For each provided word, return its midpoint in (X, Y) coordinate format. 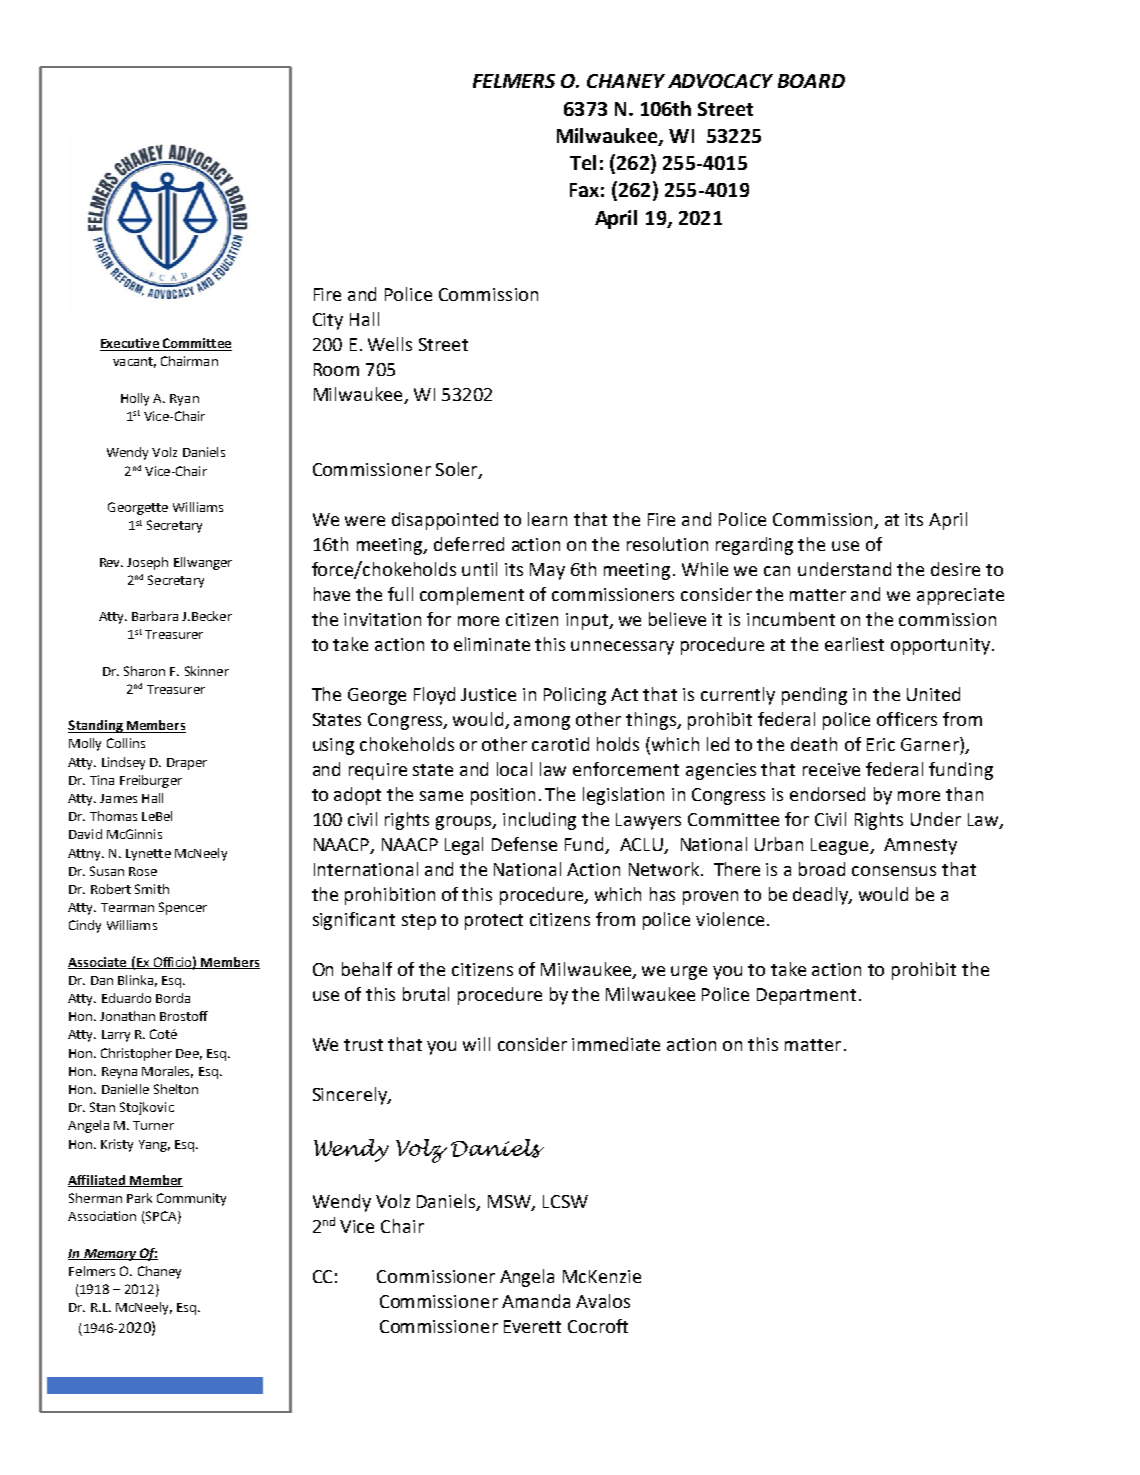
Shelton (176, 1089)
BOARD (811, 81)
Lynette (148, 855)
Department (806, 996)
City (328, 321)
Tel (583, 162)
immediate (616, 1044)
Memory (110, 1255)
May (547, 571)
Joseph (147, 563)
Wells (390, 344)
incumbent (791, 619)
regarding (754, 546)
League (841, 846)
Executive (130, 344)
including (539, 821)
